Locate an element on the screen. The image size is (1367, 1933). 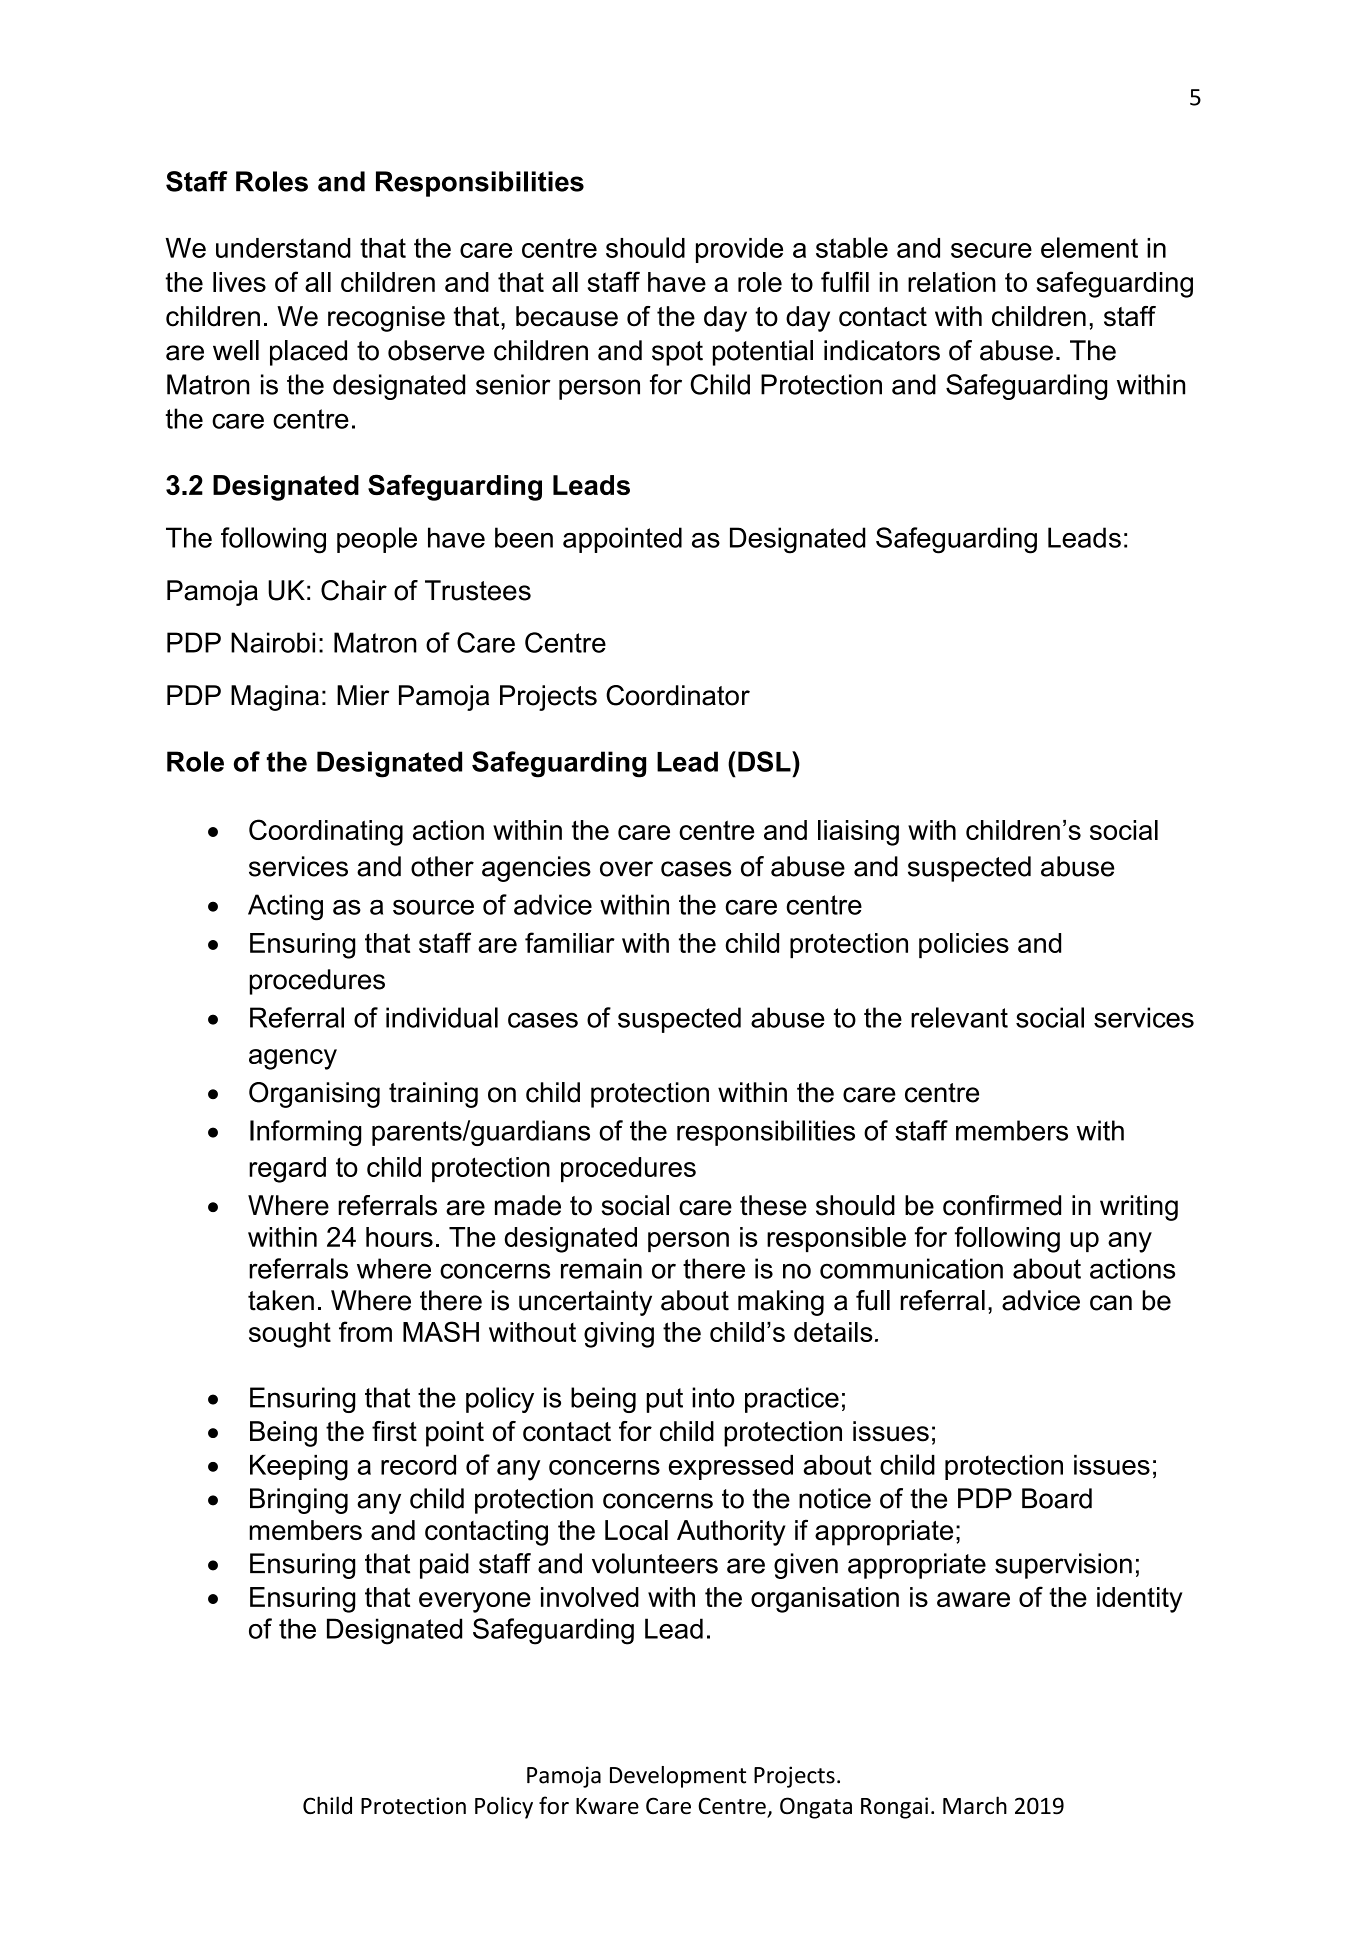
secure is located at coordinates (991, 250).
